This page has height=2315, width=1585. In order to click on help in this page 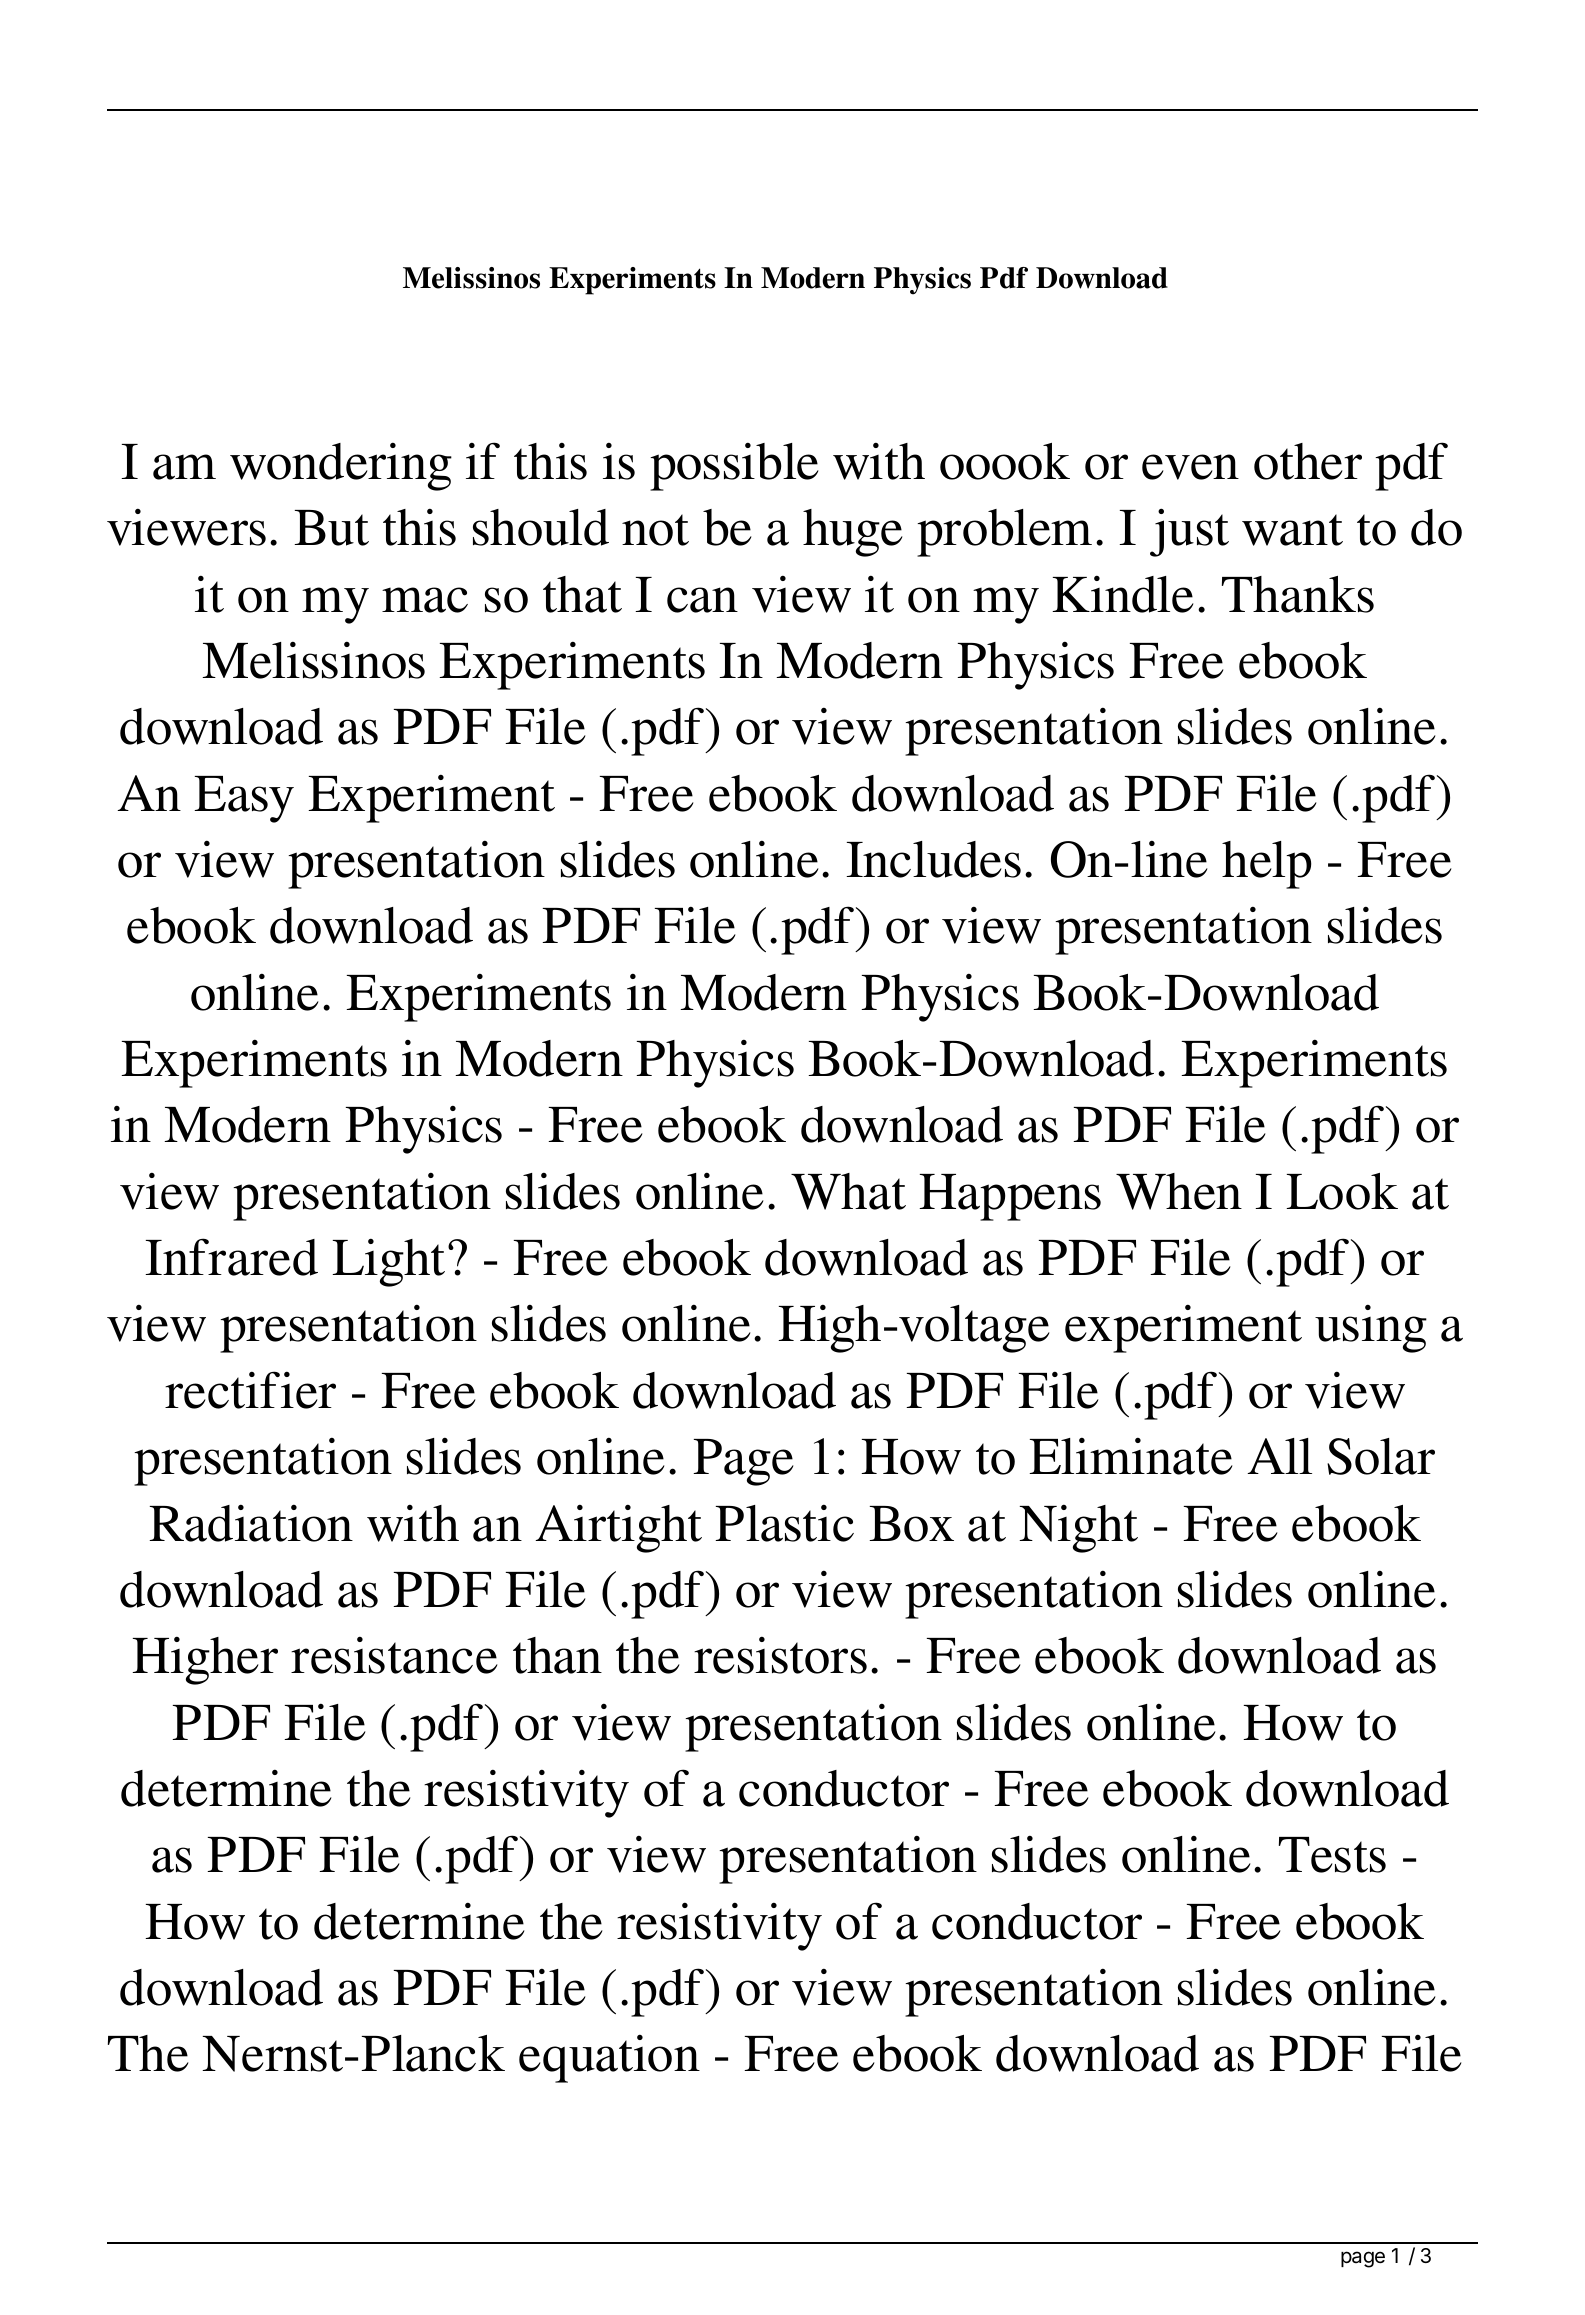, I will do `click(1266, 865)`.
